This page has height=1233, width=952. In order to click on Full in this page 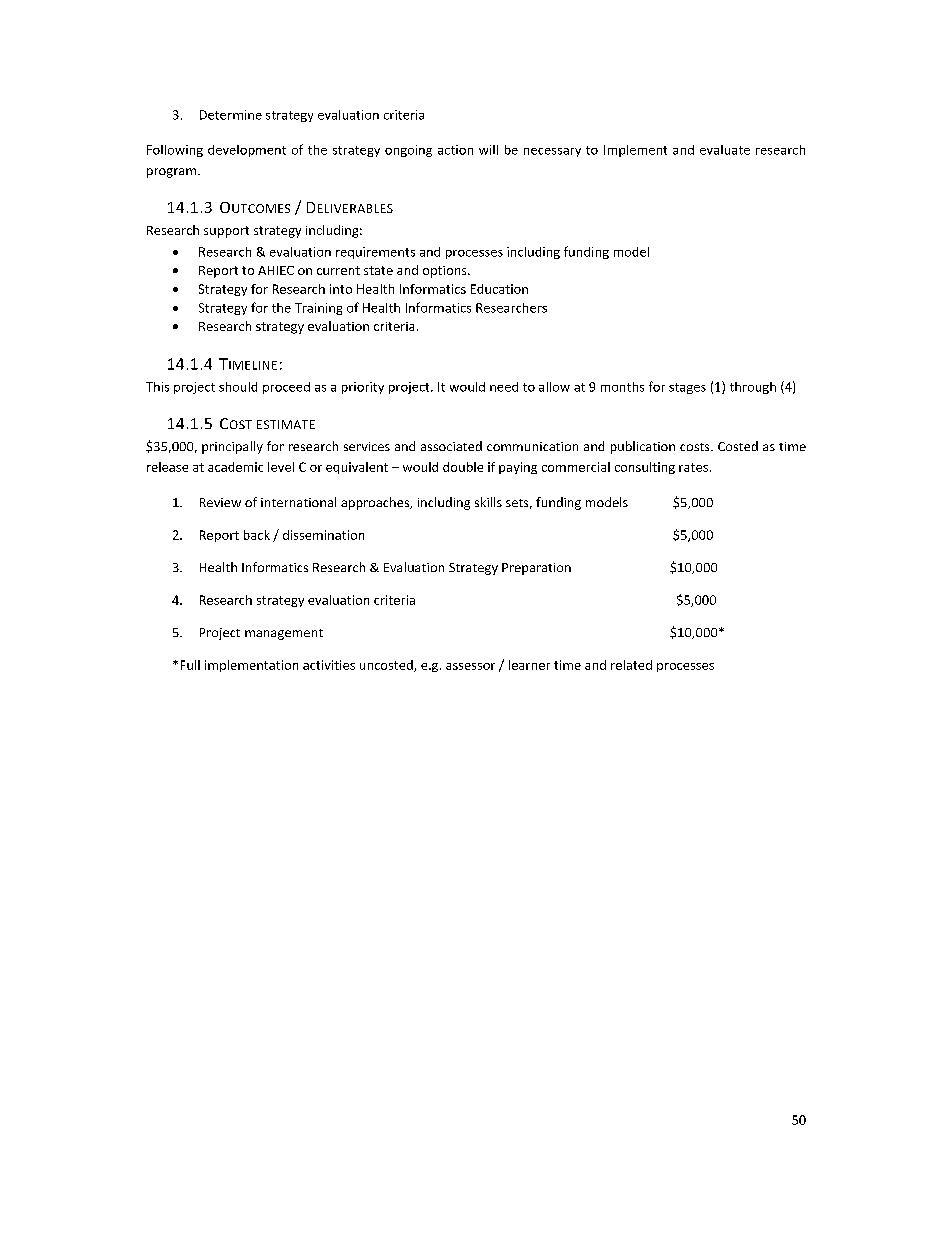, I will do `click(190, 665)`.
